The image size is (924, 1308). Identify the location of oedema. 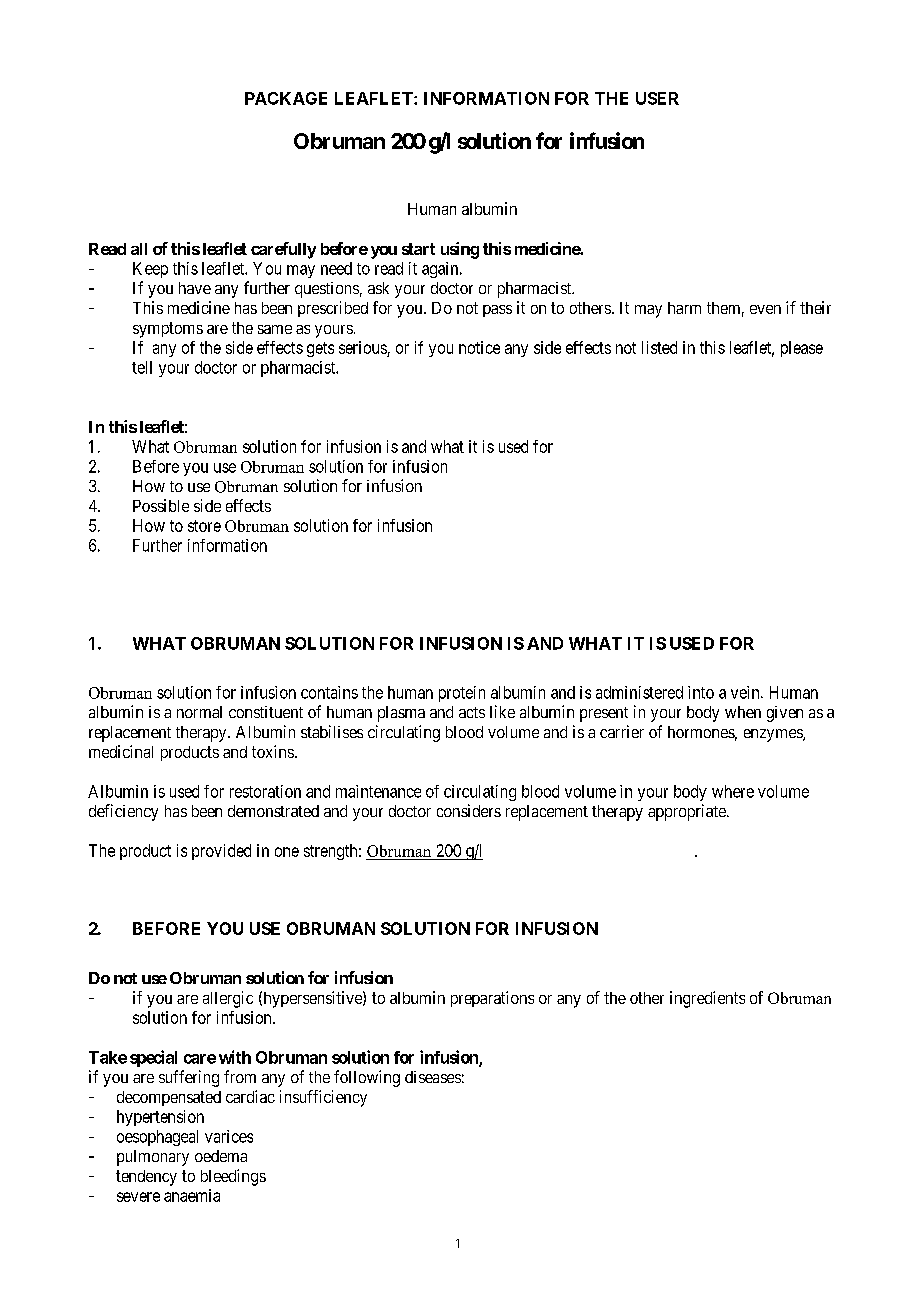
(221, 1156).
